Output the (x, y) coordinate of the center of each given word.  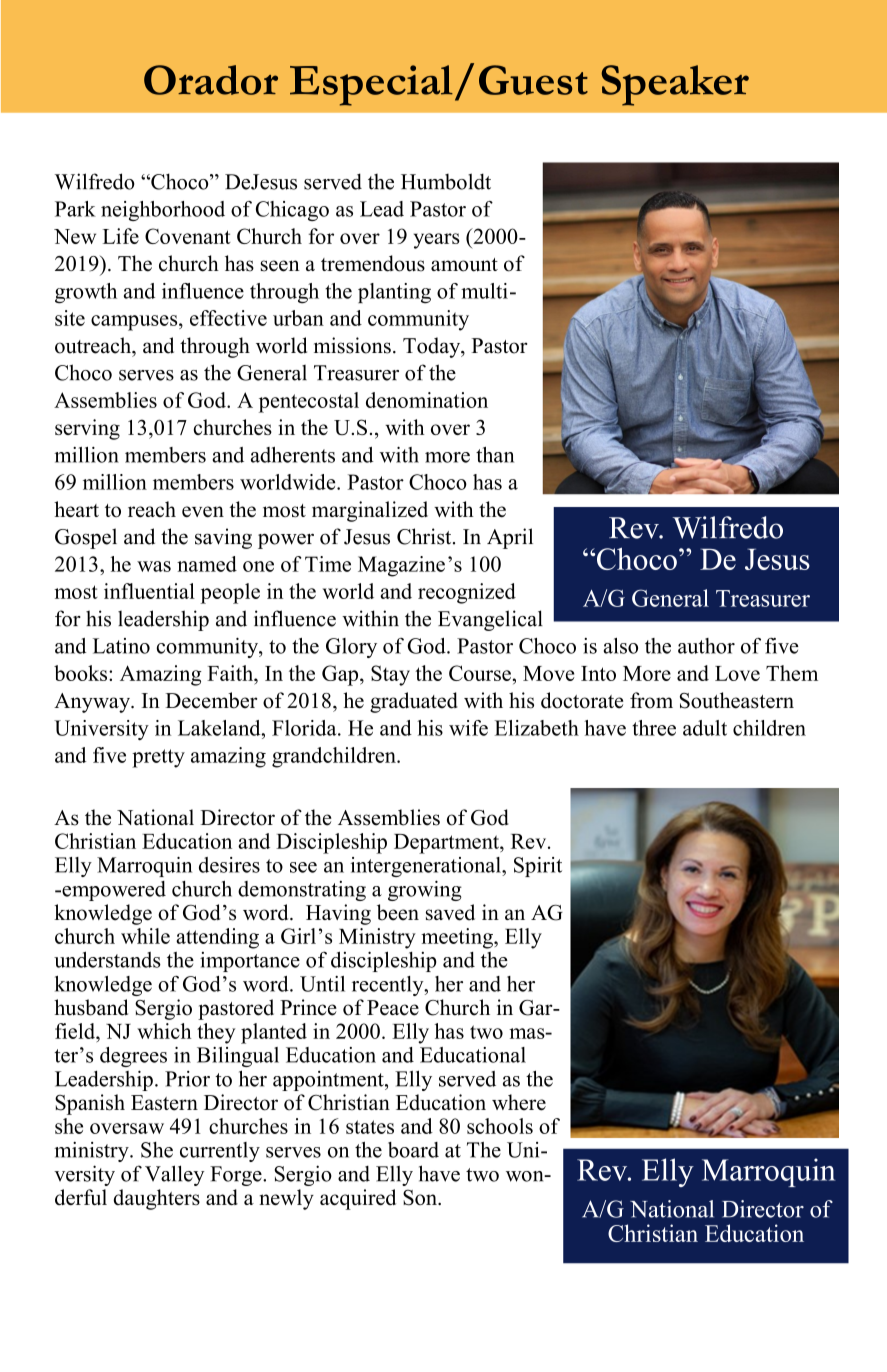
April (510, 538)
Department (447, 844)
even (203, 511)
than (495, 455)
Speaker (675, 85)
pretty (158, 758)
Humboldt (446, 181)
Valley (174, 1175)
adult (705, 728)
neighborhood (163, 211)
